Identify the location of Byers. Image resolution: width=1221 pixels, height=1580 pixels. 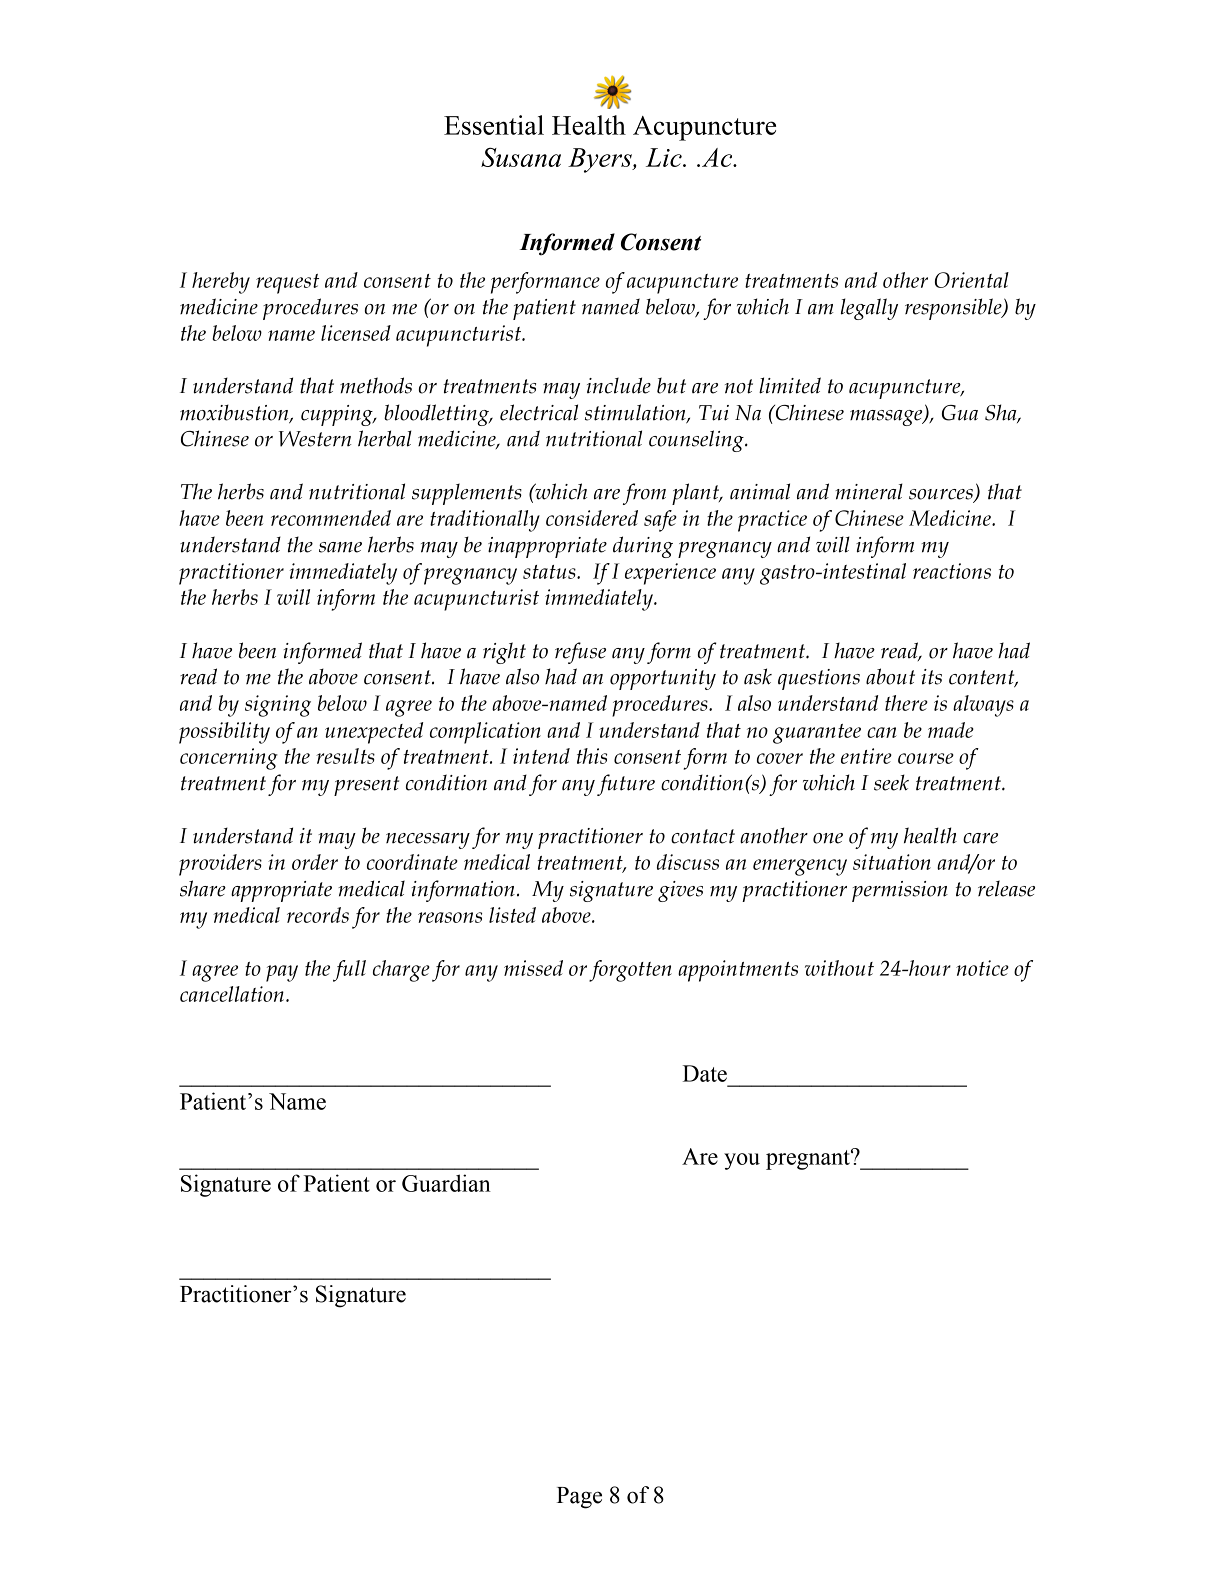
(601, 160).
